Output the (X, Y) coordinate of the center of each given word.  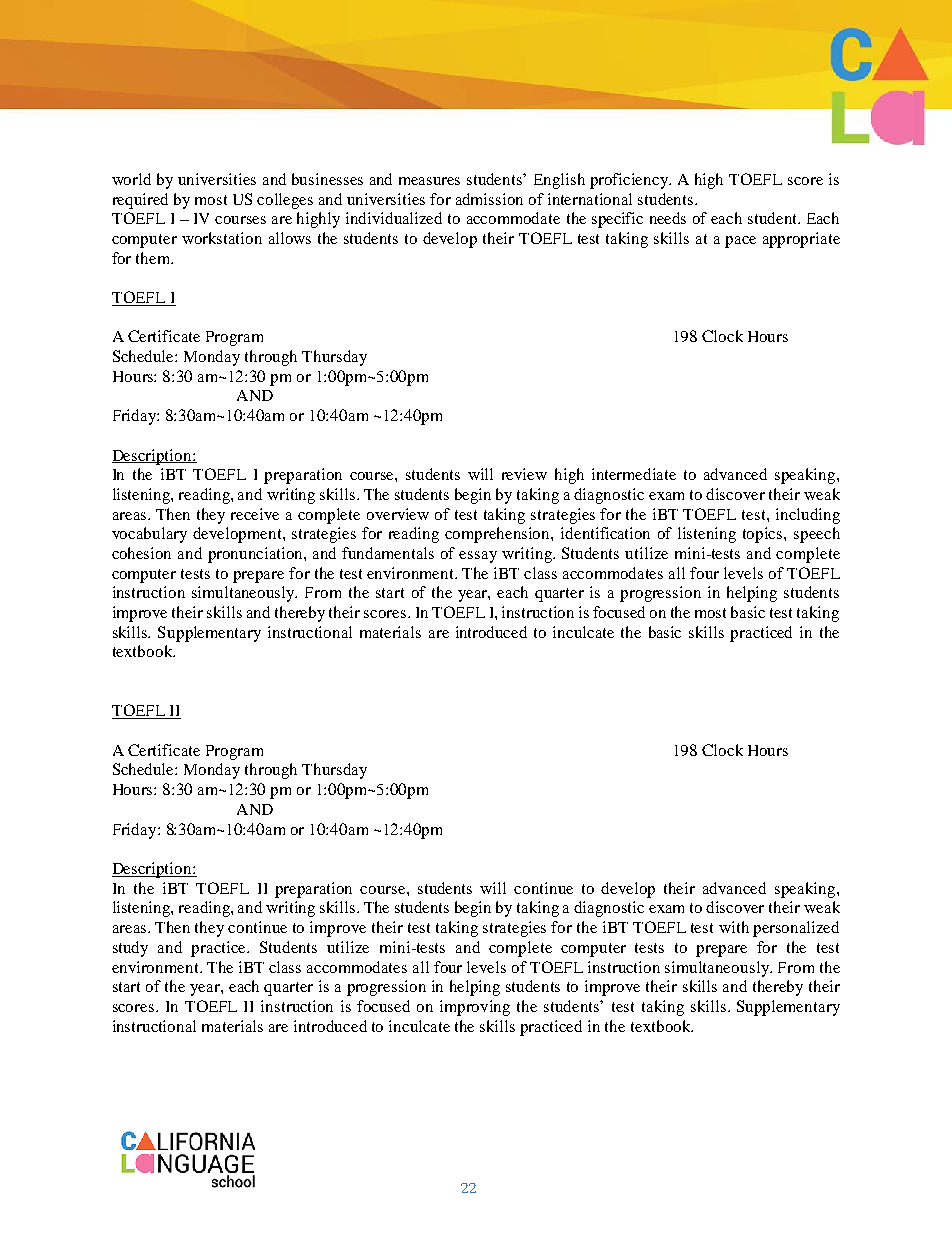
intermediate (634, 474)
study (130, 949)
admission (489, 199)
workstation (222, 238)
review (524, 474)
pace (740, 242)
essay (478, 557)
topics (764, 535)
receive (255, 514)
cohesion (141, 553)
